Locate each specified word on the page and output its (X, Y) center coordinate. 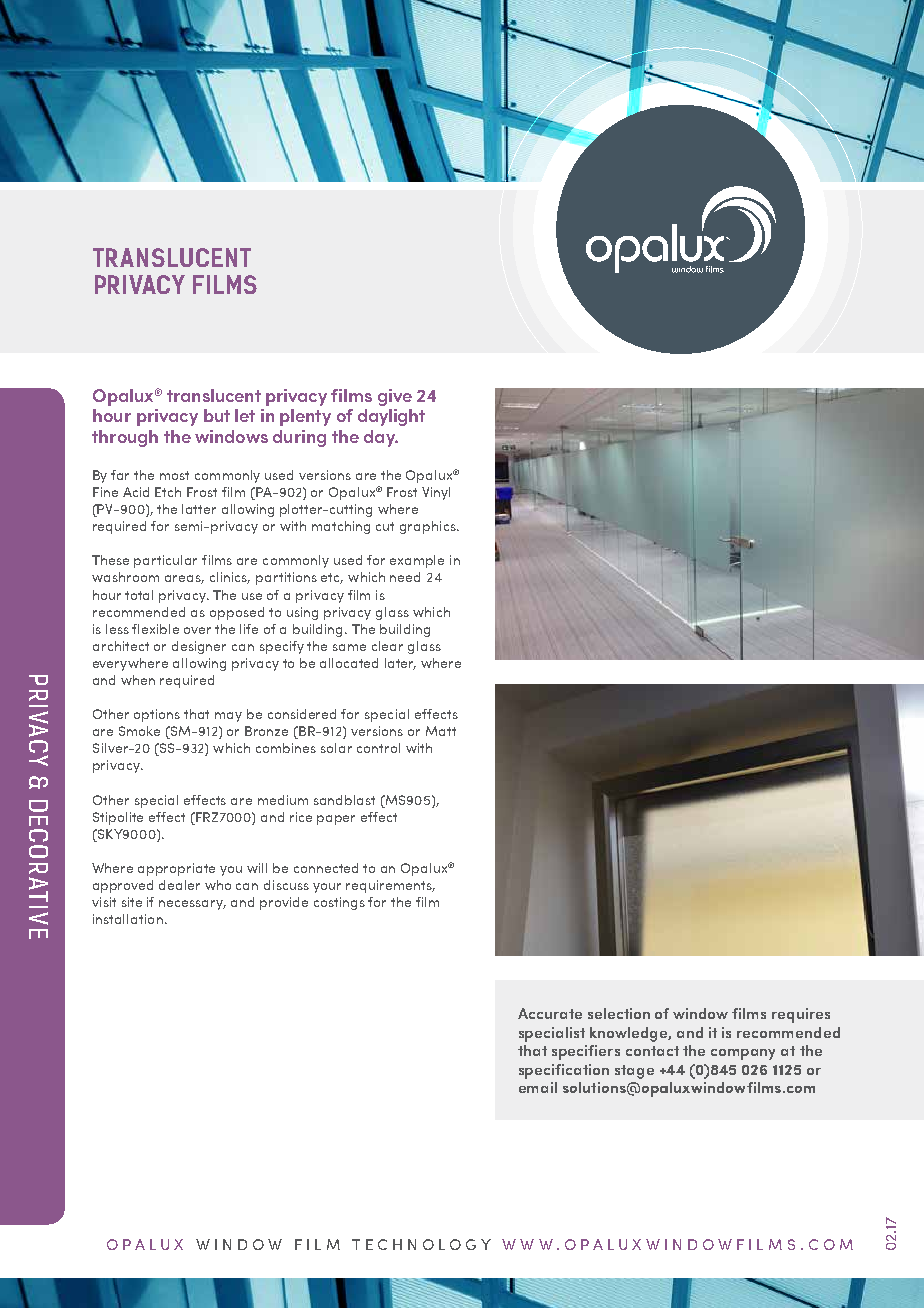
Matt (441, 731)
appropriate (176, 869)
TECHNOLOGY (421, 1244)
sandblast (344, 800)
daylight (391, 417)
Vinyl (436, 493)
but (217, 415)
